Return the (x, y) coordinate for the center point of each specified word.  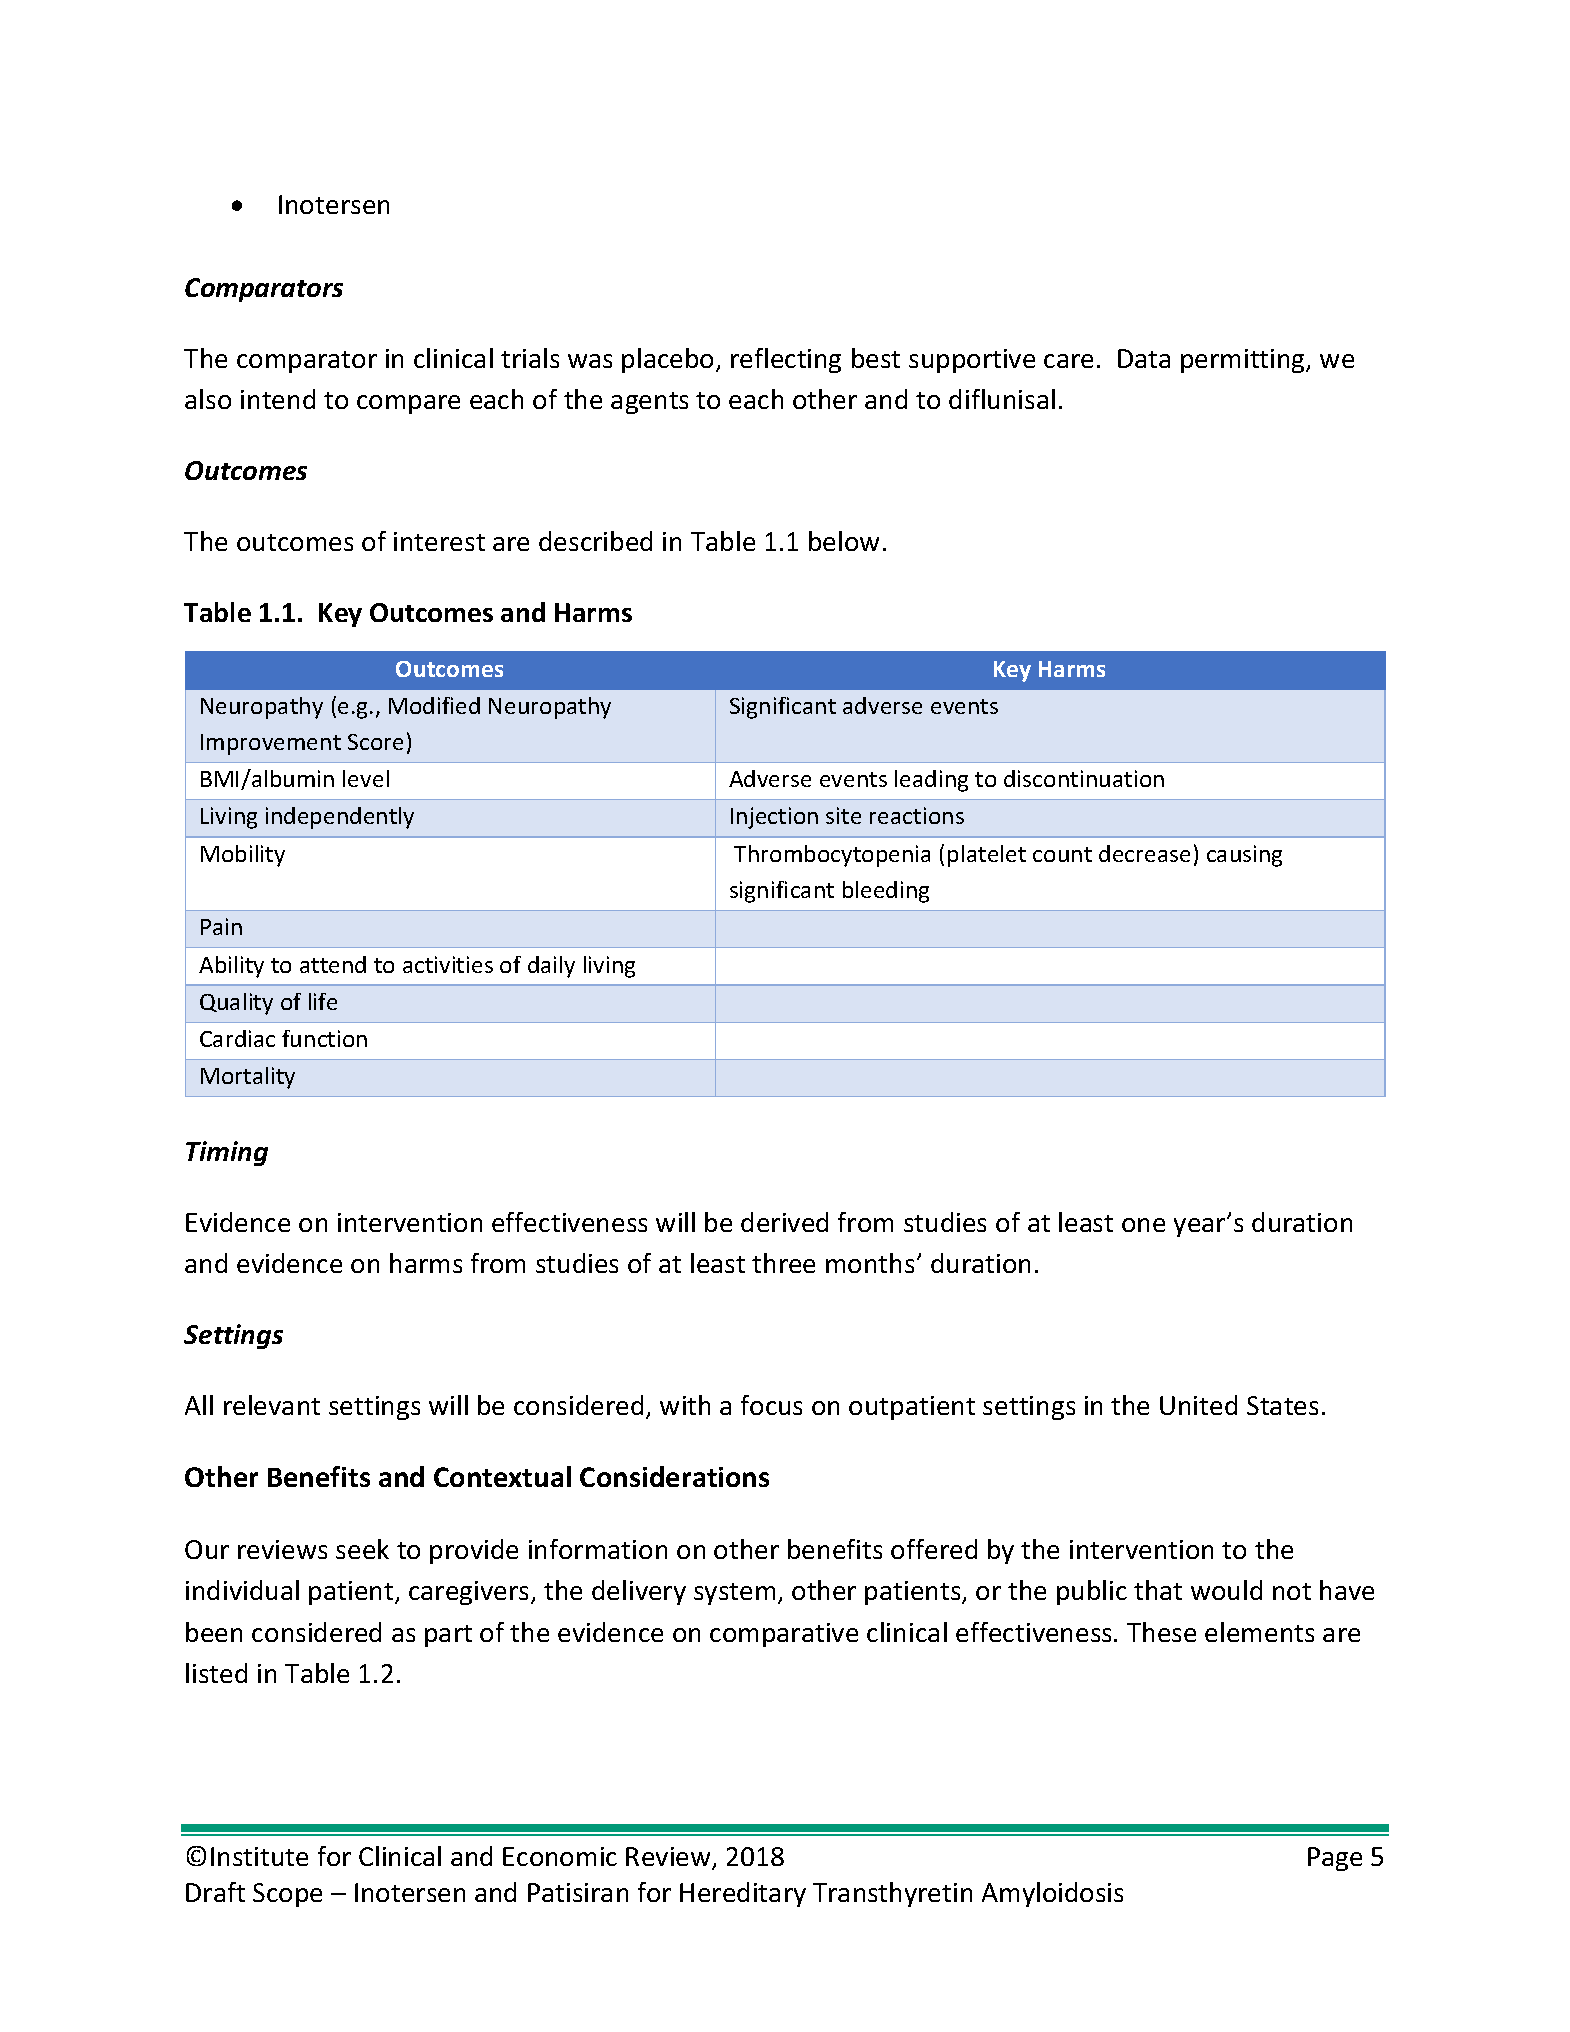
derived (784, 1222)
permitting (1244, 361)
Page (1335, 1859)
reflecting (786, 360)
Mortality (248, 1078)
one (1143, 1225)
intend (278, 399)
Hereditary (743, 1894)
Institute (259, 1856)
